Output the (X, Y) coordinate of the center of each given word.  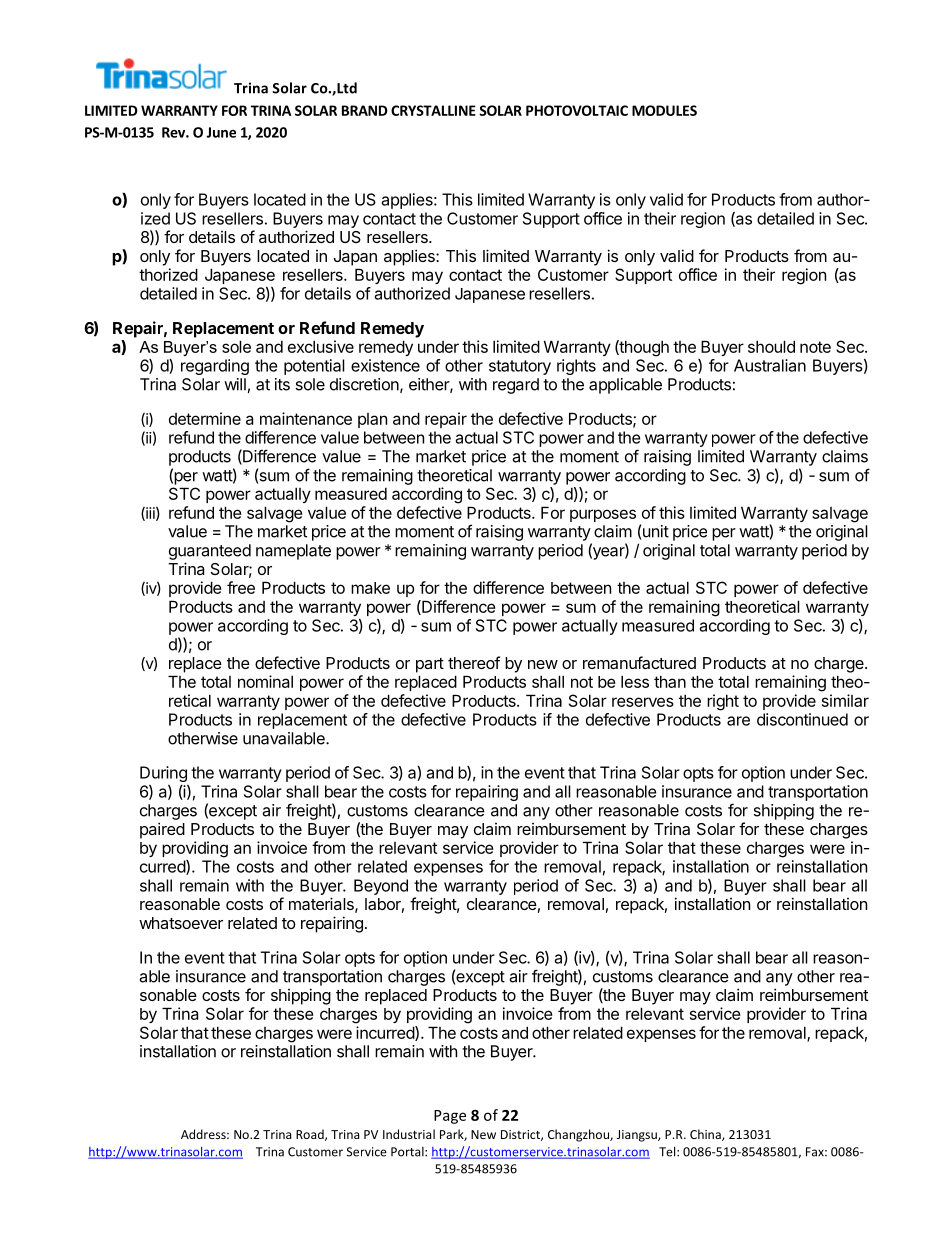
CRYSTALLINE (433, 110)
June (221, 132)
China (706, 1135)
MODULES (664, 110)
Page (450, 1117)
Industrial (409, 1134)
